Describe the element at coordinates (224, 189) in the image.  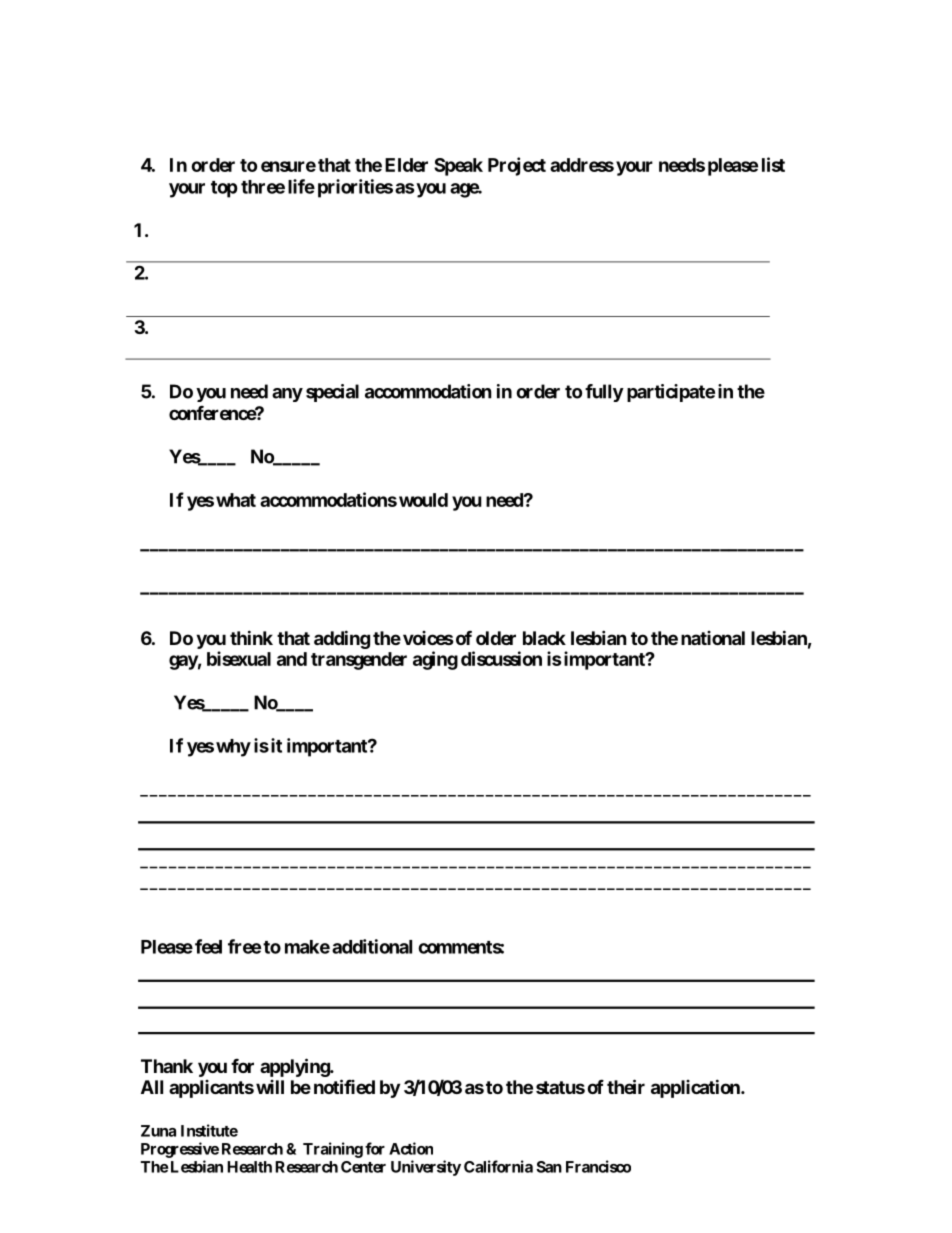
I see `top` at that location.
